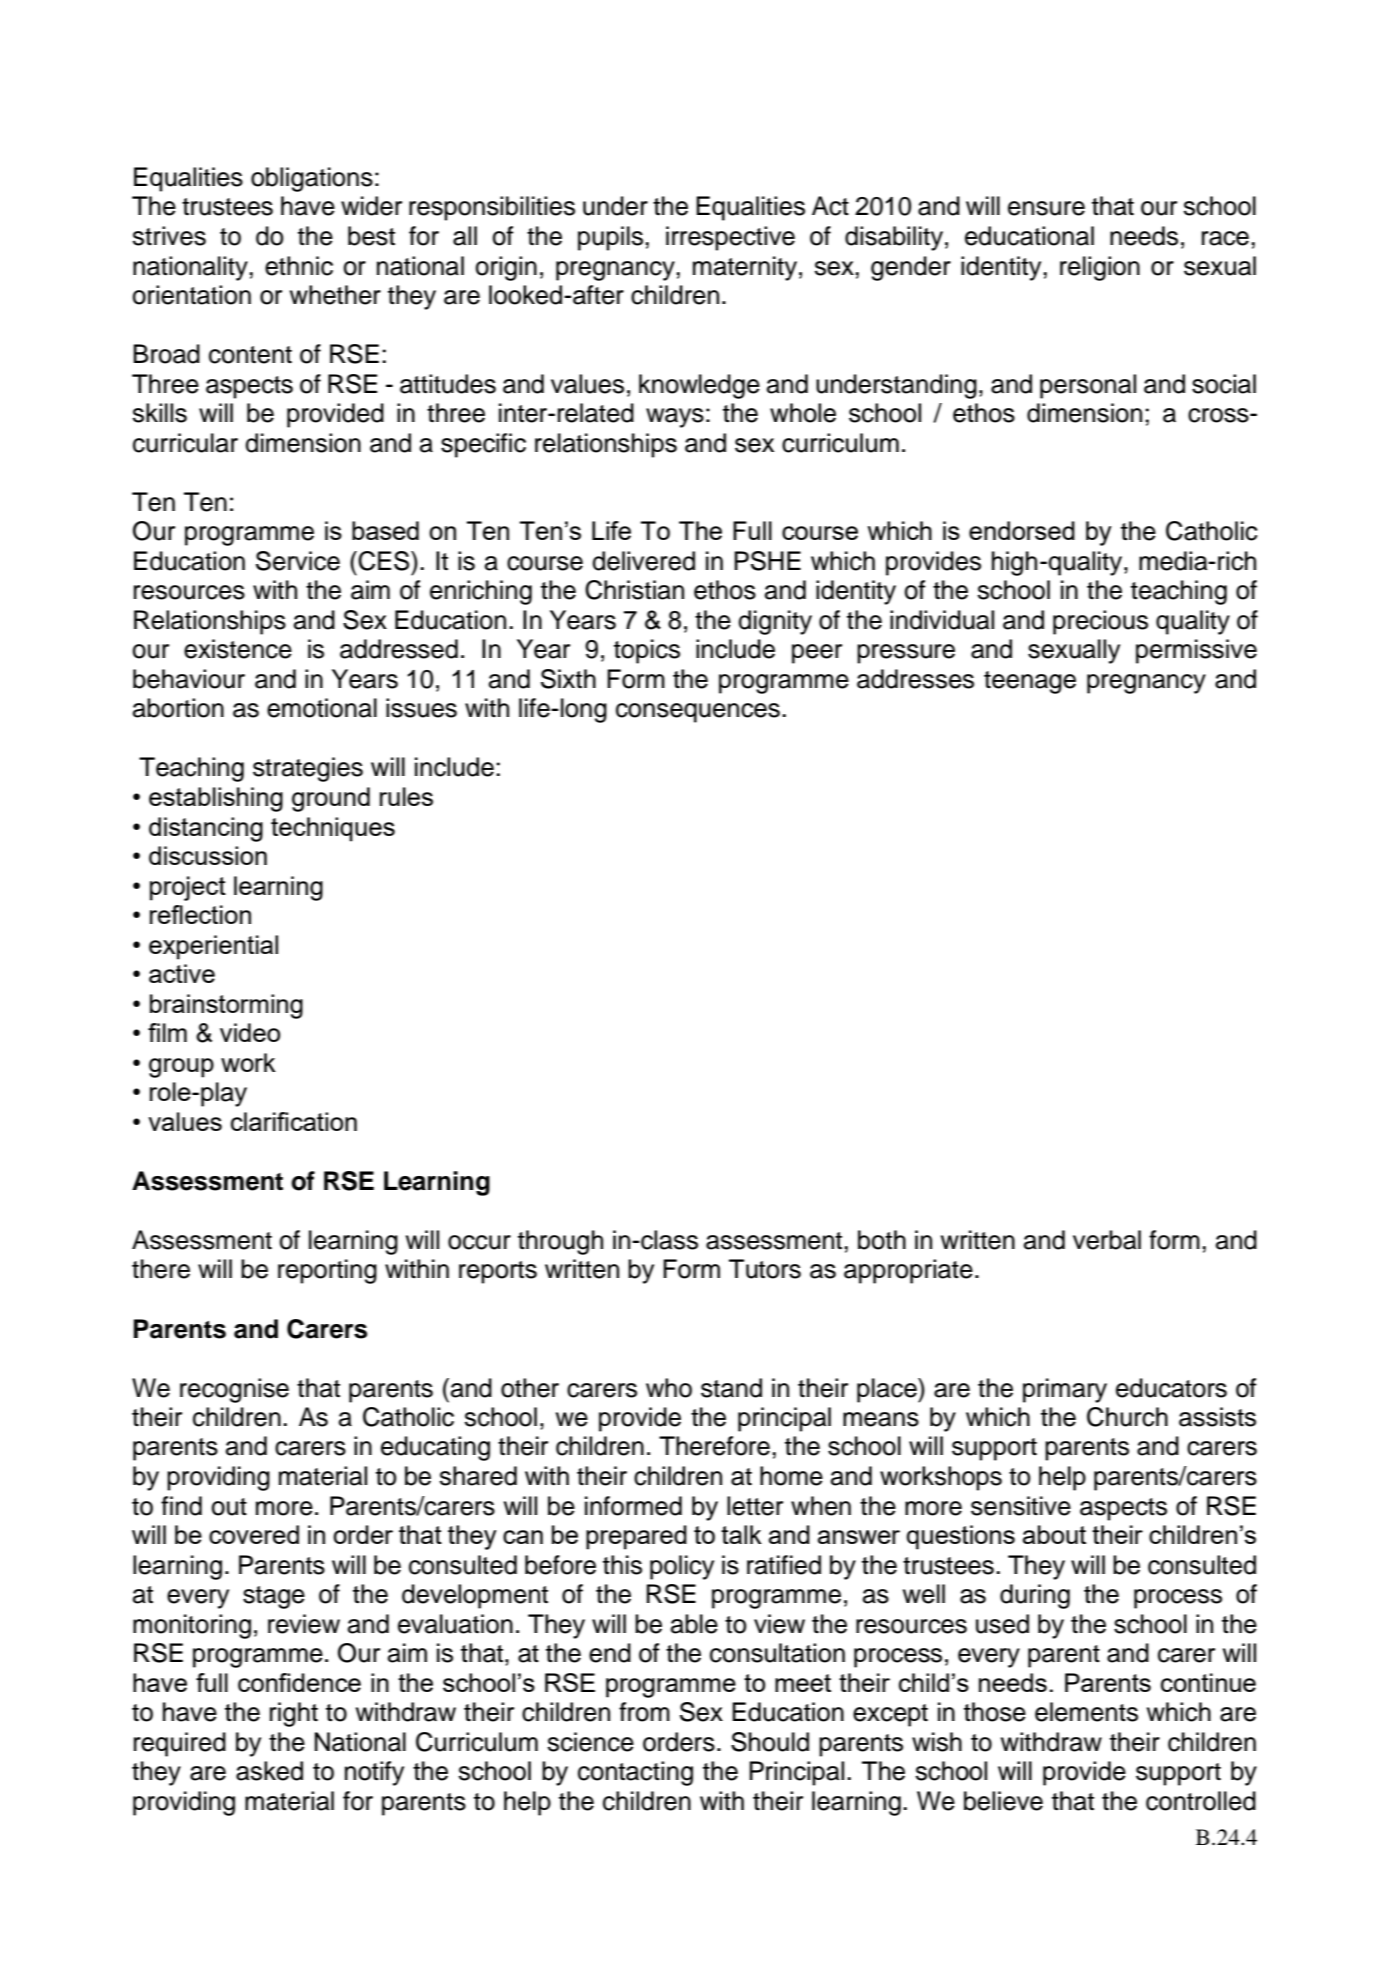 The height and width of the document is (1965, 1390). What do you see at coordinates (299, 266) in the document?
I see `ethnic` at bounding box center [299, 266].
